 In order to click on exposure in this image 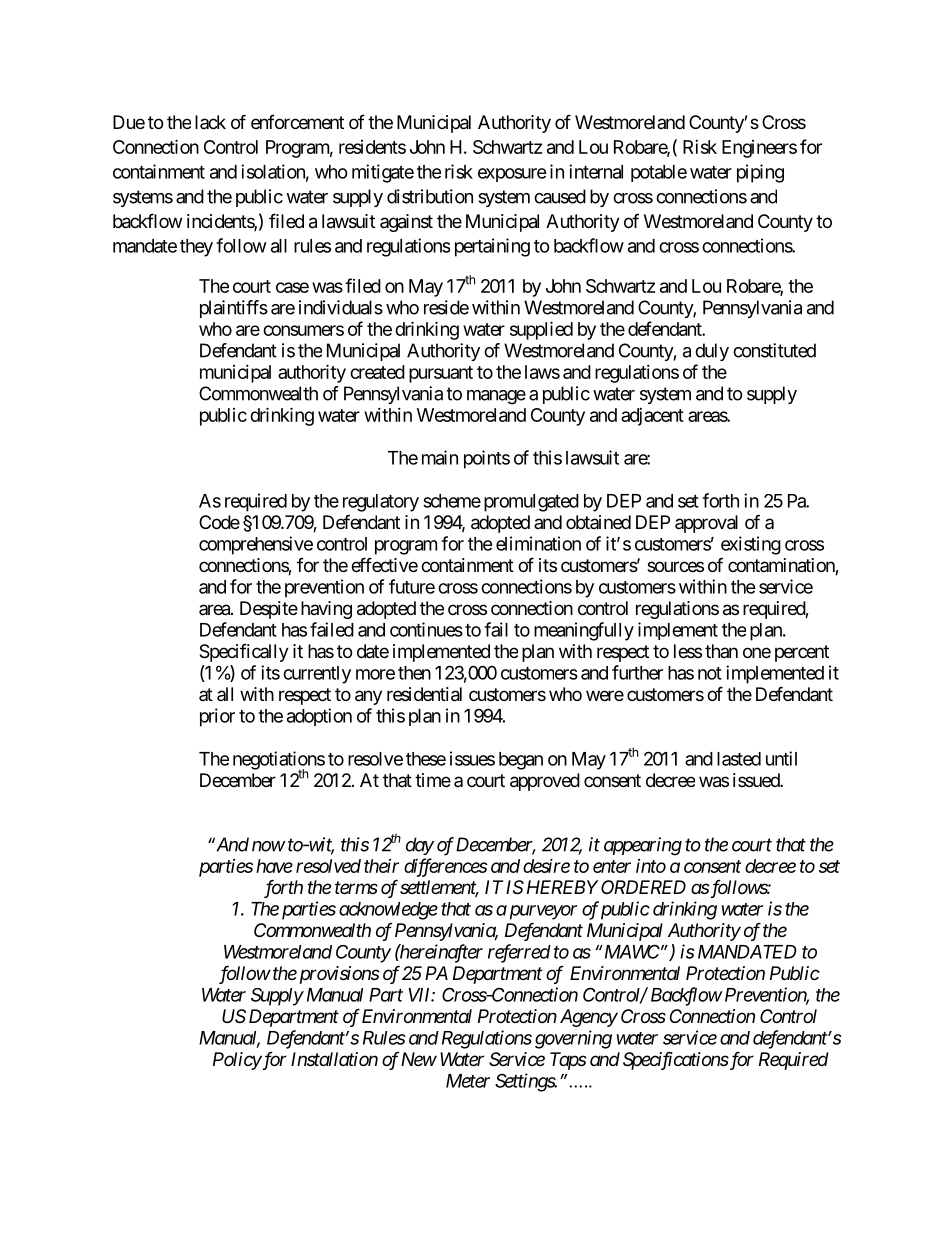, I will do `click(512, 175)`.
